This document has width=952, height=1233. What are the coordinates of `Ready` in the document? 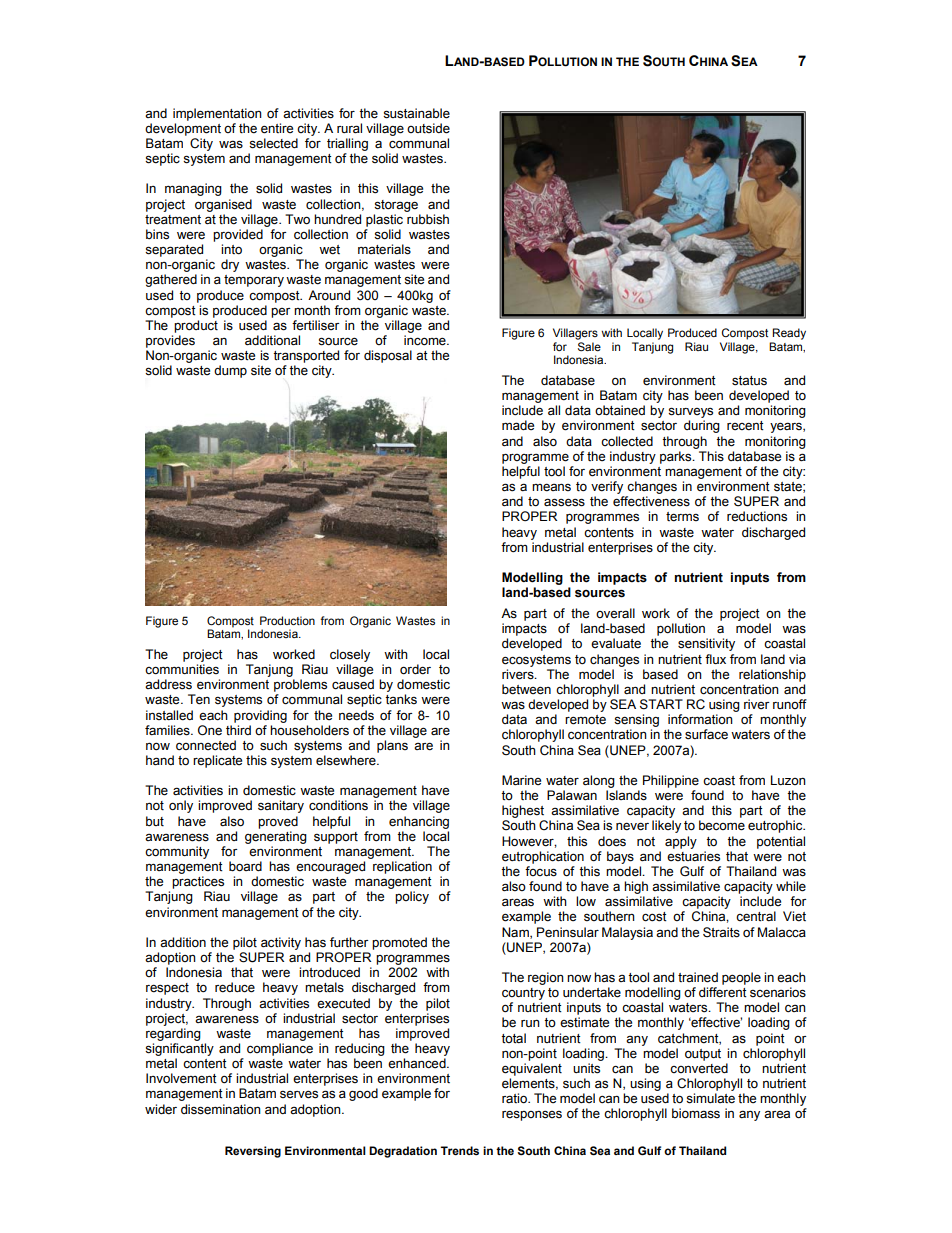 It's located at (789, 334).
